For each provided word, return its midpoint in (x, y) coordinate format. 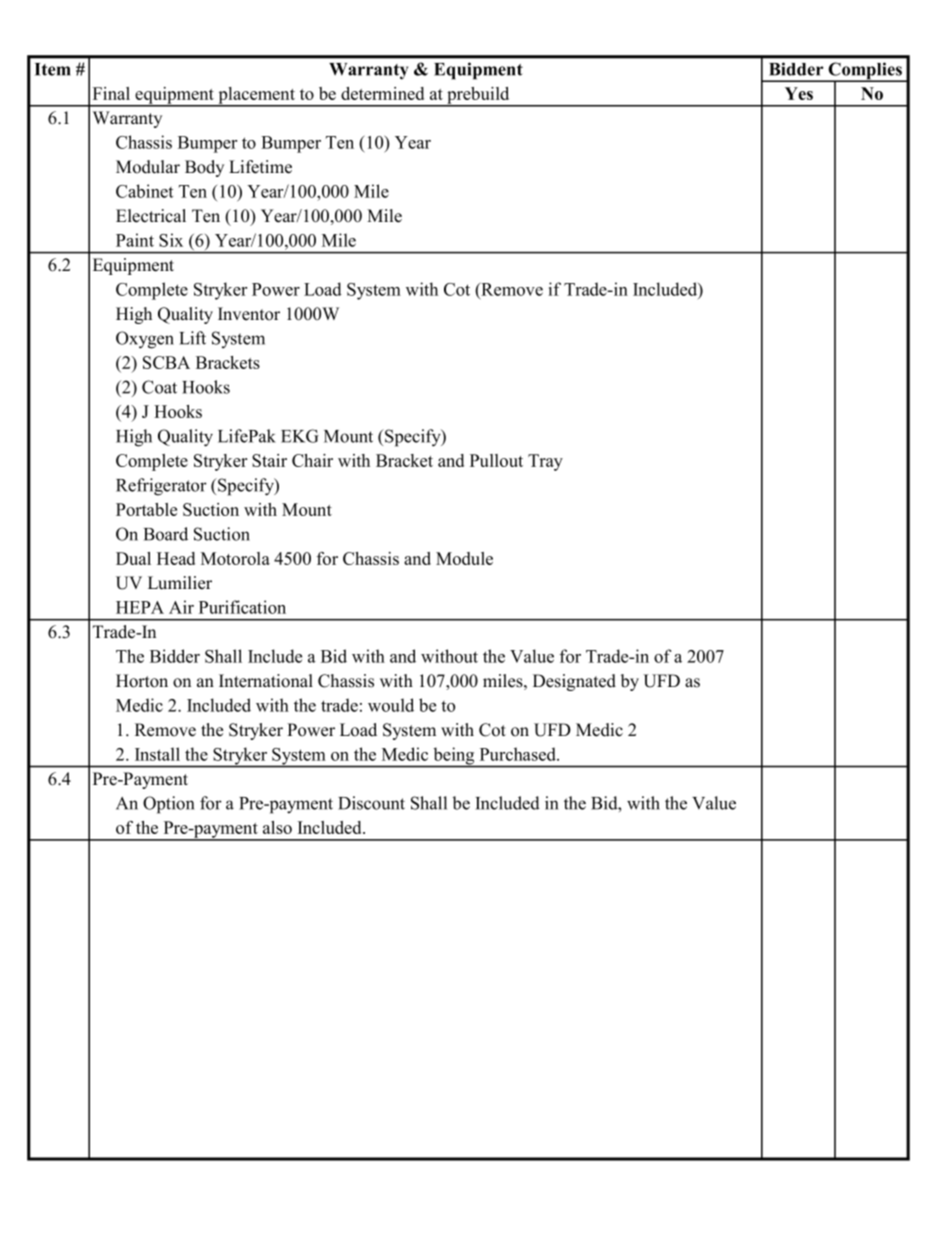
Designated (574, 682)
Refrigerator (161, 487)
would (391, 705)
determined (382, 93)
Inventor (249, 314)
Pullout (496, 460)
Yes (799, 93)
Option (168, 805)
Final (111, 93)
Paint (135, 240)
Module (464, 558)
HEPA (140, 607)
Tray (545, 462)
